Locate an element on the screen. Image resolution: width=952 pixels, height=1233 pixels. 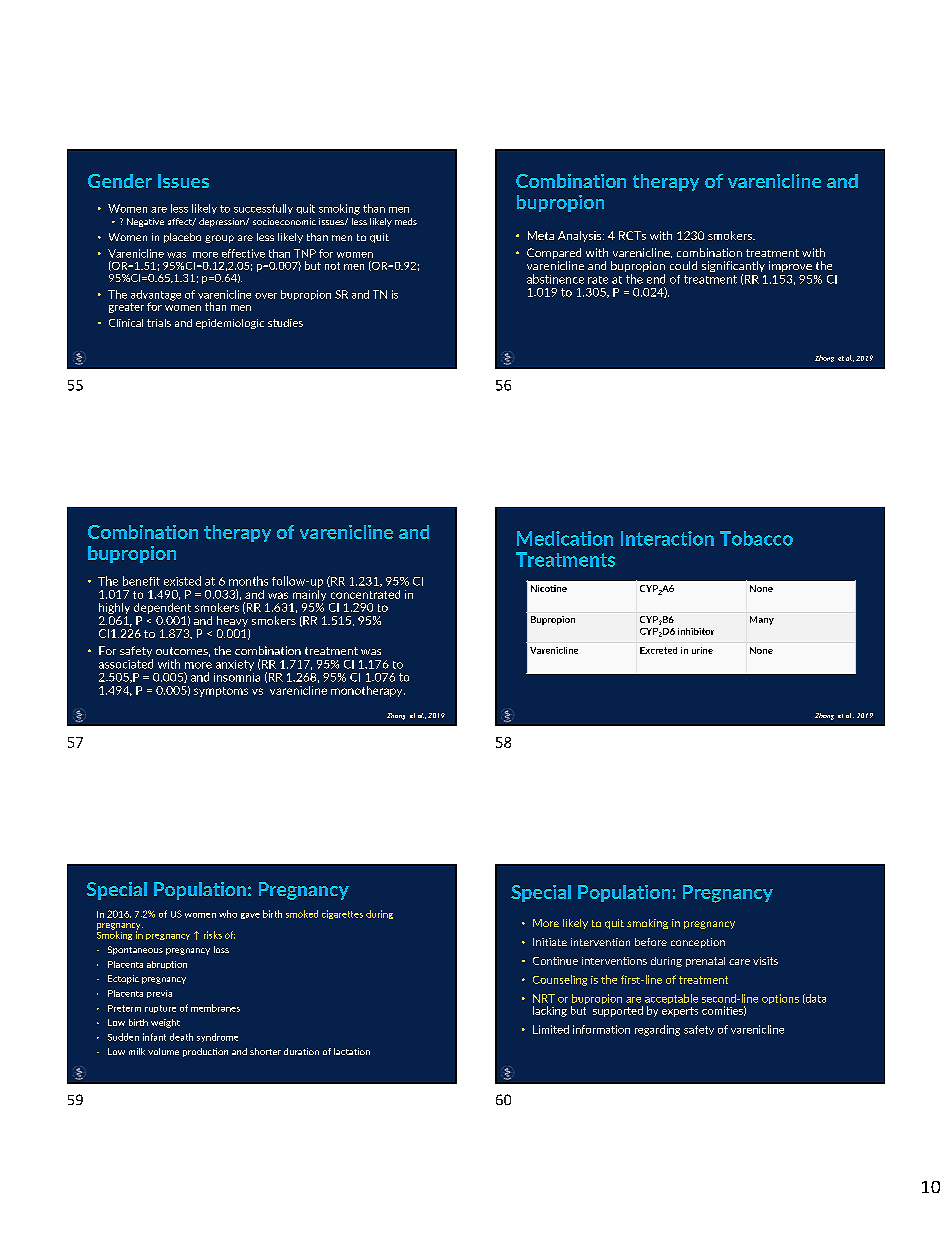
could is located at coordinates (683, 265).
